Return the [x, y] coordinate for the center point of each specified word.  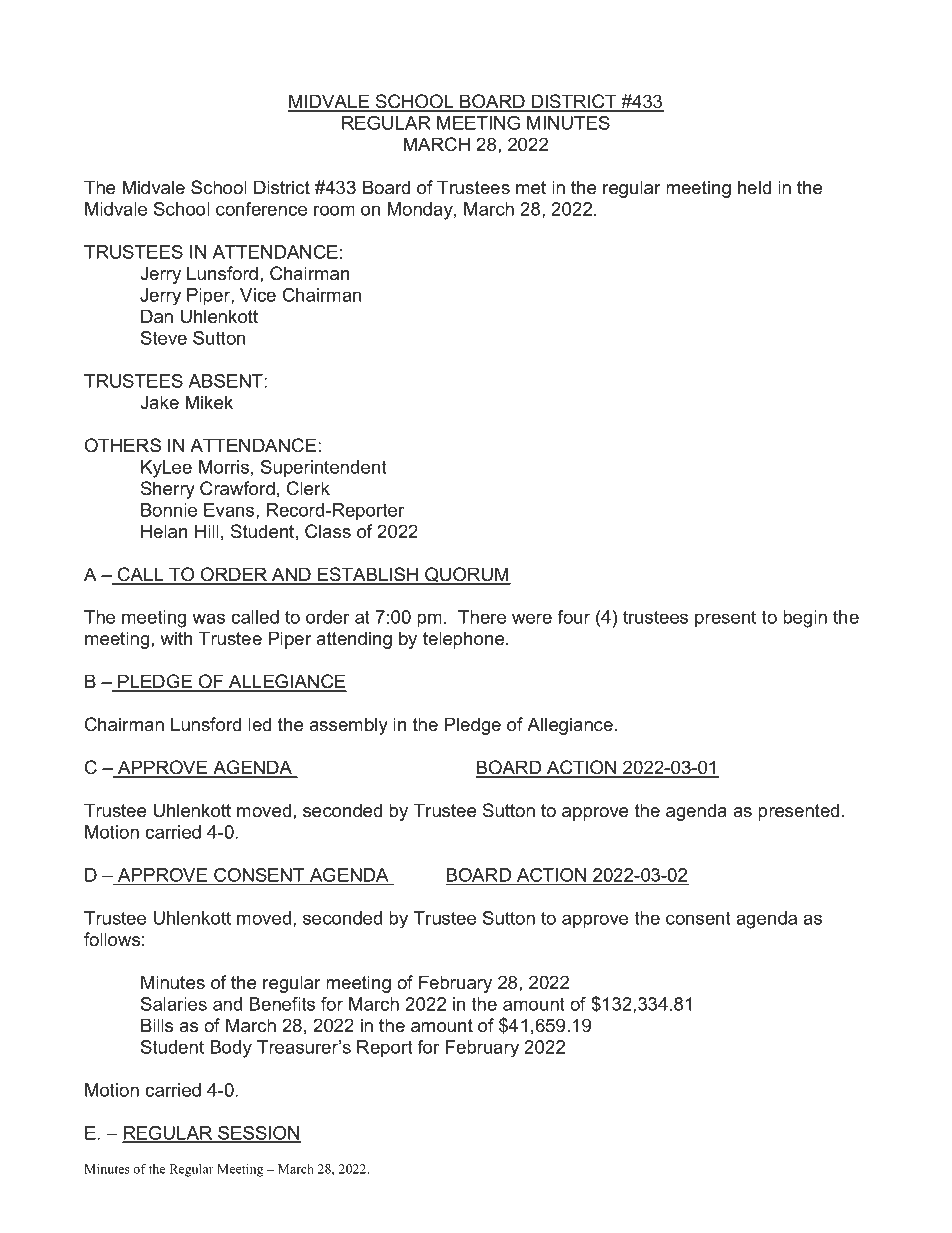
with [176, 638]
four [573, 617]
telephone [465, 640]
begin [805, 619]
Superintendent [324, 468]
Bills [157, 1025]
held [754, 187]
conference [261, 209]
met [531, 188]
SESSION [258, 1134]
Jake [159, 402]
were [532, 618]
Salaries [174, 1004]
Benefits [282, 1004]
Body [231, 1049]
